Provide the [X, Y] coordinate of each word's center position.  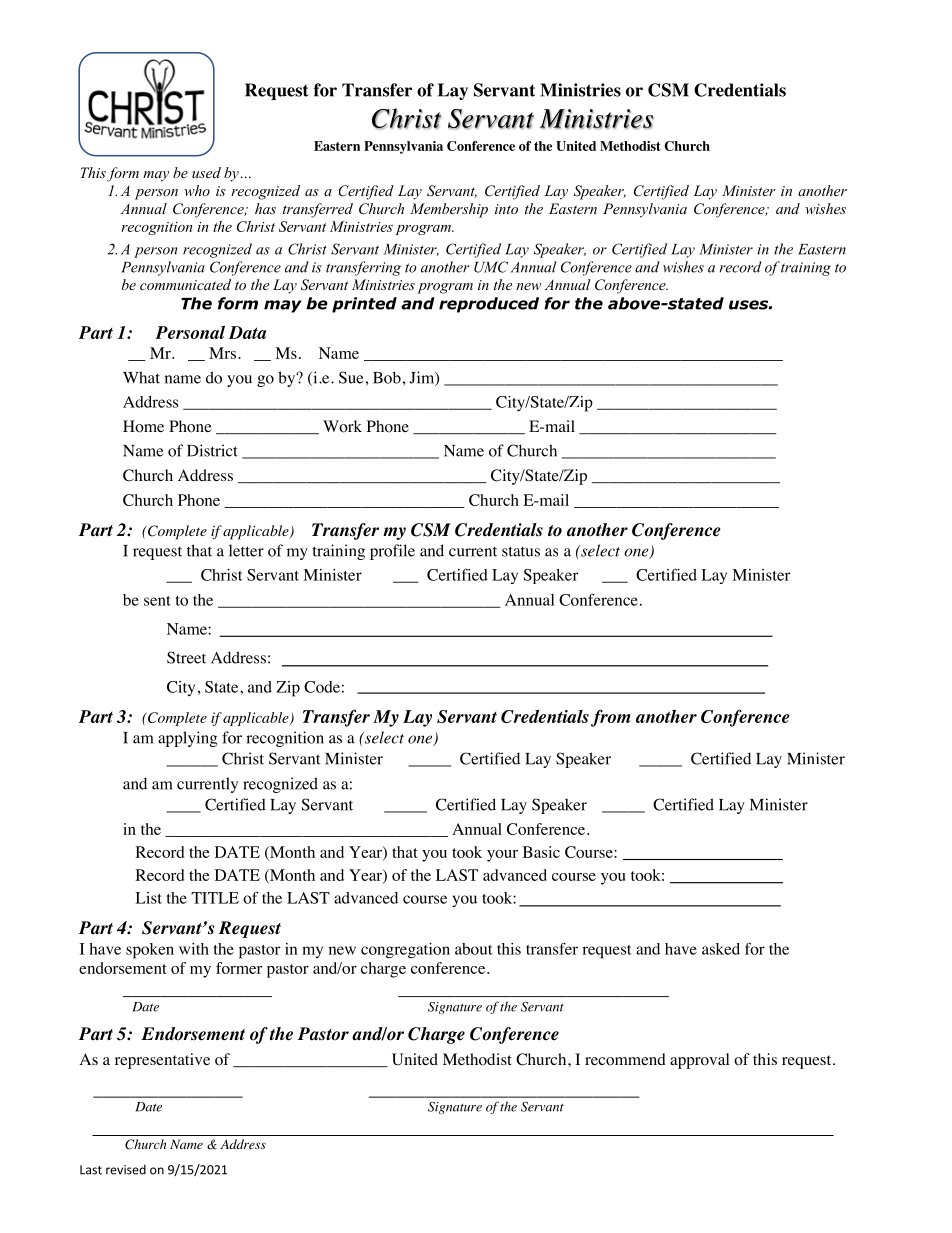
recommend [625, 1059]
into [506, 209]
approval [699, 1061]
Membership [449, 210]
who [197, 190]
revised [126, 1169]
